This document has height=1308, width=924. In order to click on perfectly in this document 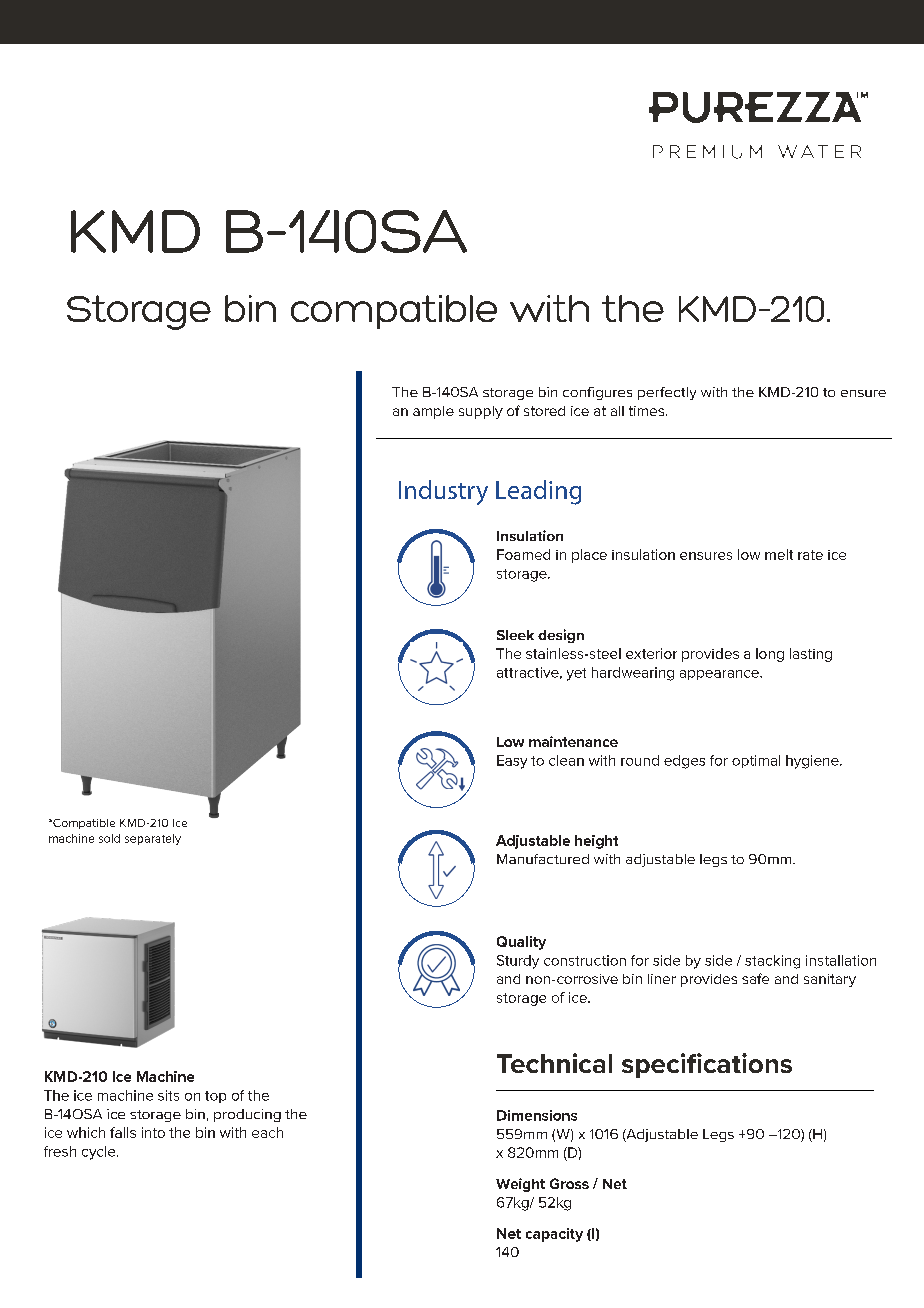, I will do `click(667, 393)`.
